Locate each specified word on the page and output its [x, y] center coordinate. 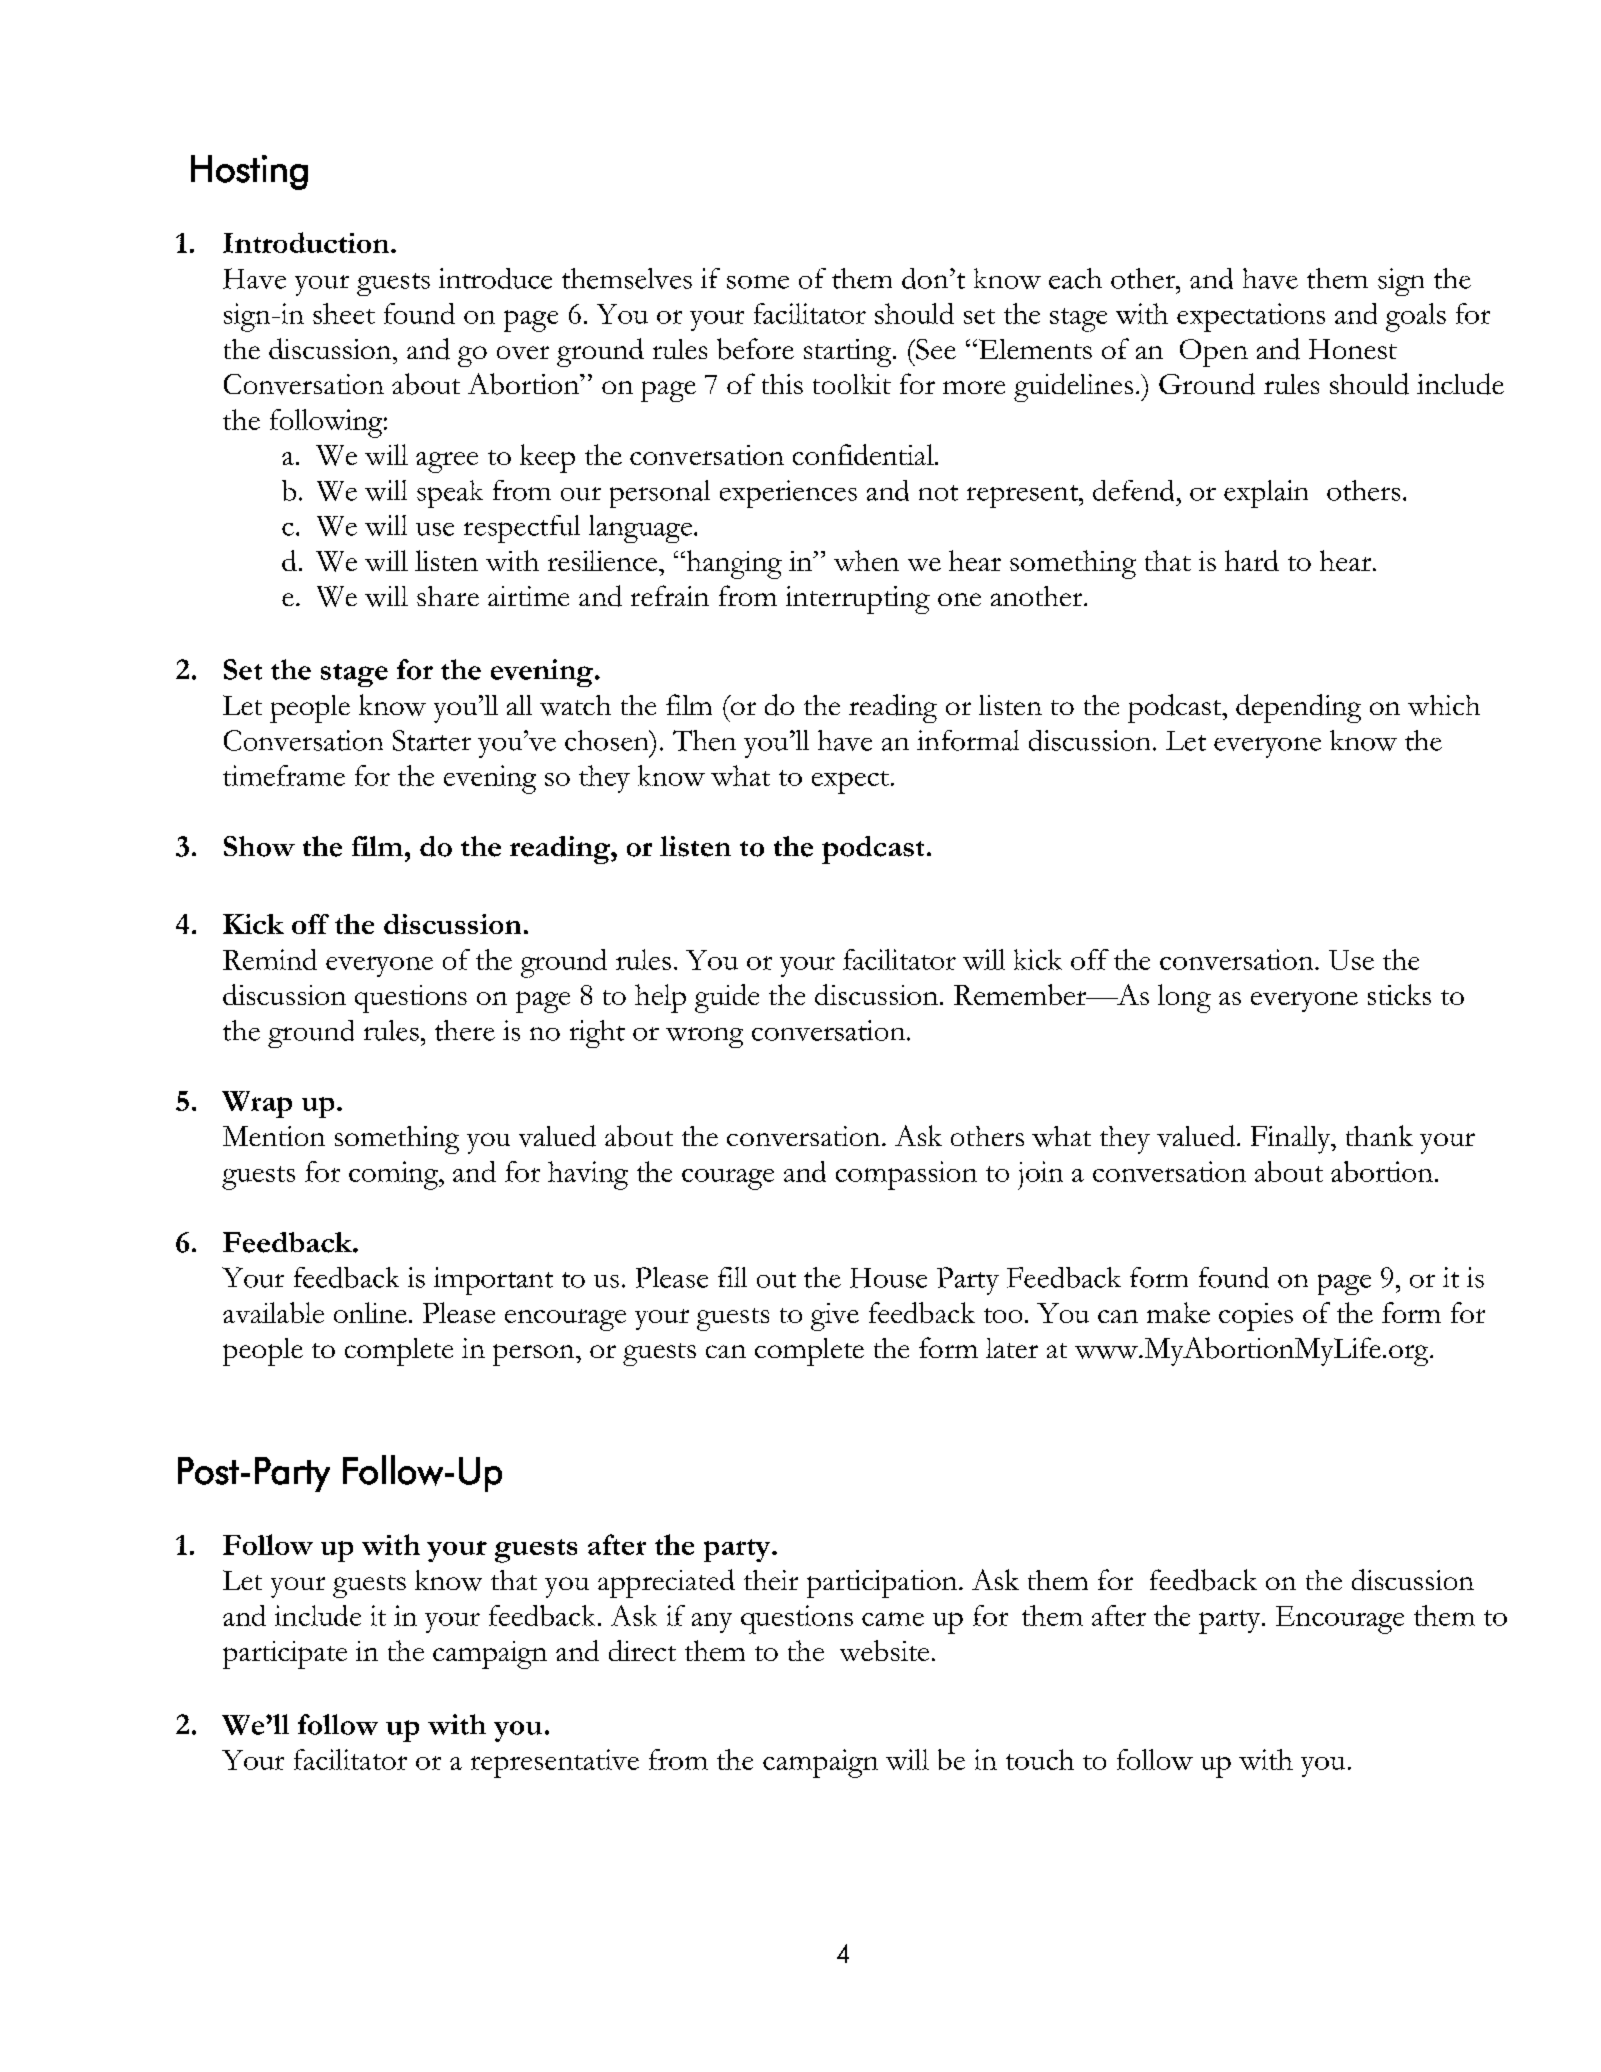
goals [1416, 317]
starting [849, 353]
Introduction [307, 242]
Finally [1292, 1140]
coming [395, 1175]
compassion [906, 1175]
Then [704, 740]
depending [1298, 708]
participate [285, 1655]
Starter [432, 740]
